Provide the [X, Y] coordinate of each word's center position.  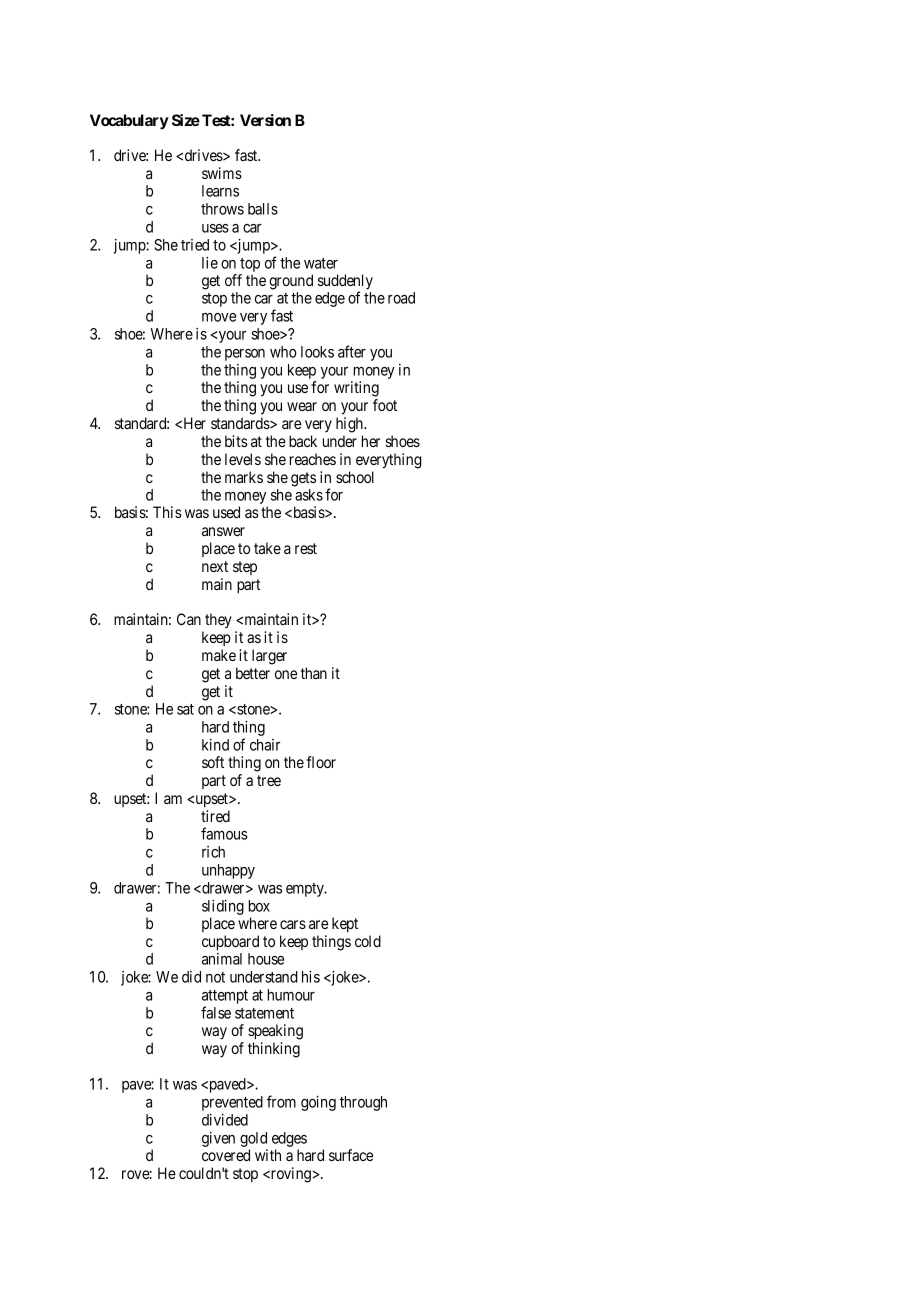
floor [321, 762]
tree [269, 780]
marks [244, 477]
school [355, 477]
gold [253, 1139]
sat [185, 709]
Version [265, 120]
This [167, 512]
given [218, 1139]
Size [186, 120]
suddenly [345, 283]
